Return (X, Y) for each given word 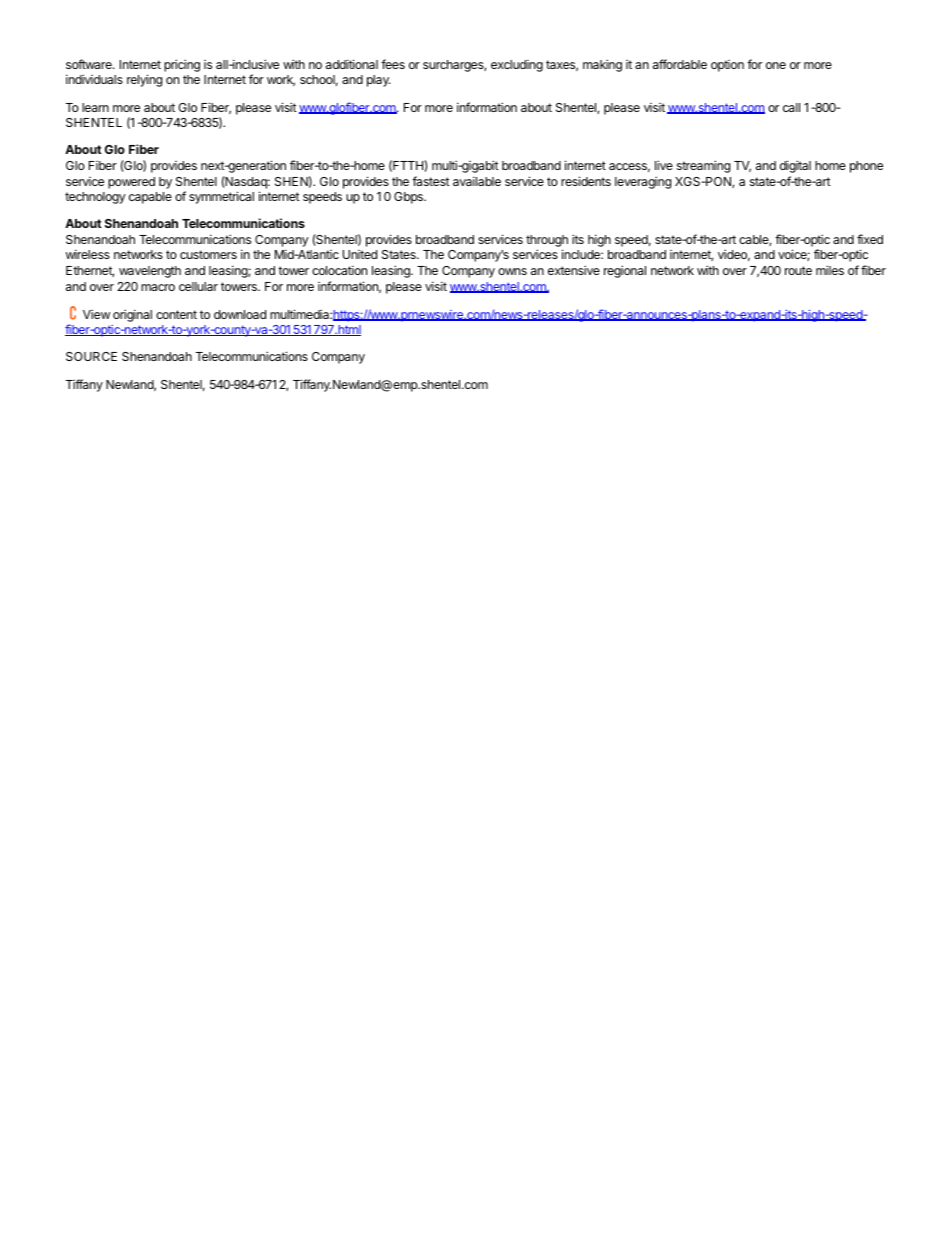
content (176, 314)
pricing (182, 65)
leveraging (643, 182)
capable (150, 198)
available (477, 181)
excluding (517, 65)
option (727, 66)
